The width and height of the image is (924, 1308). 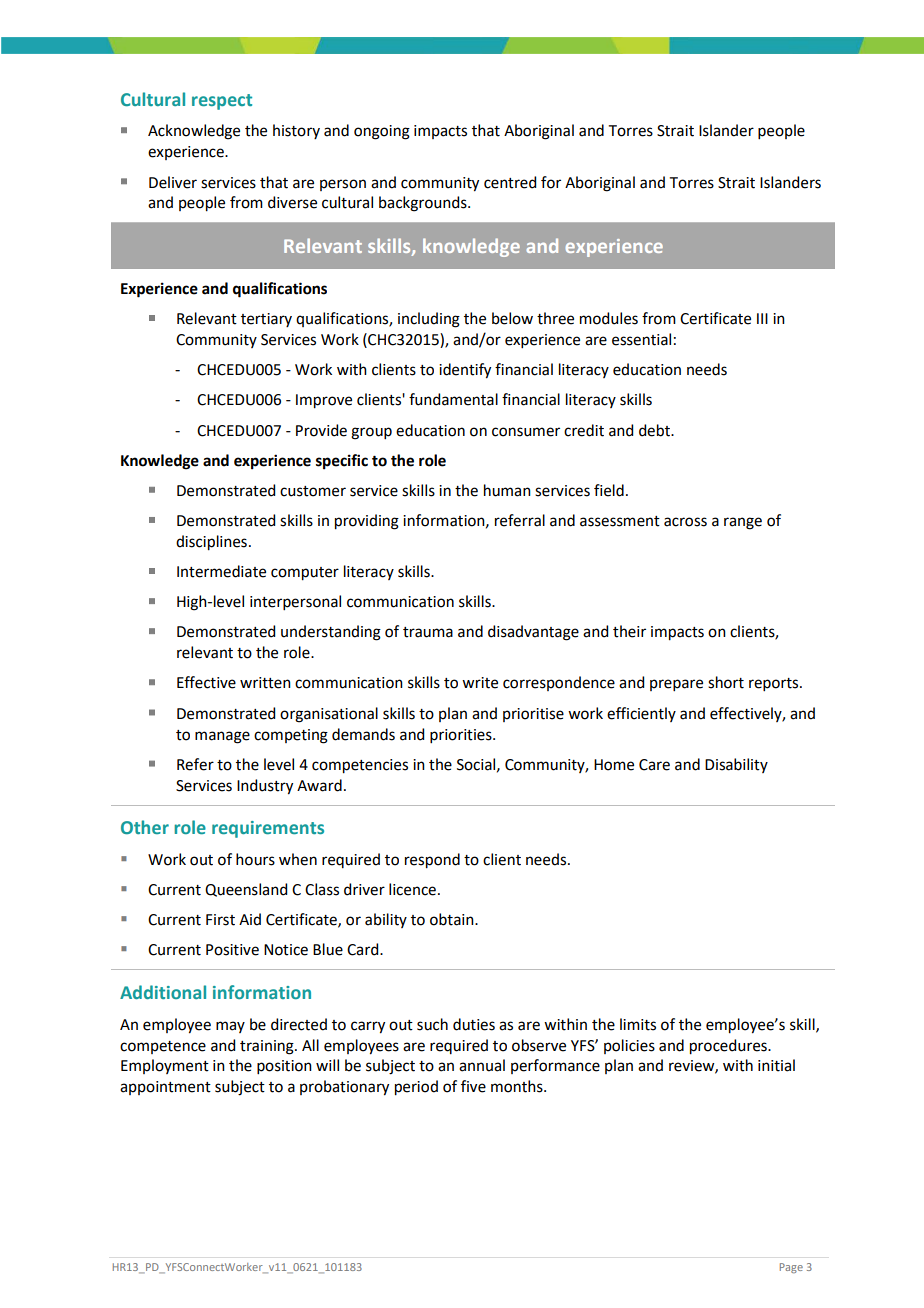 I want to click on human, so click(x=507, y=490).
